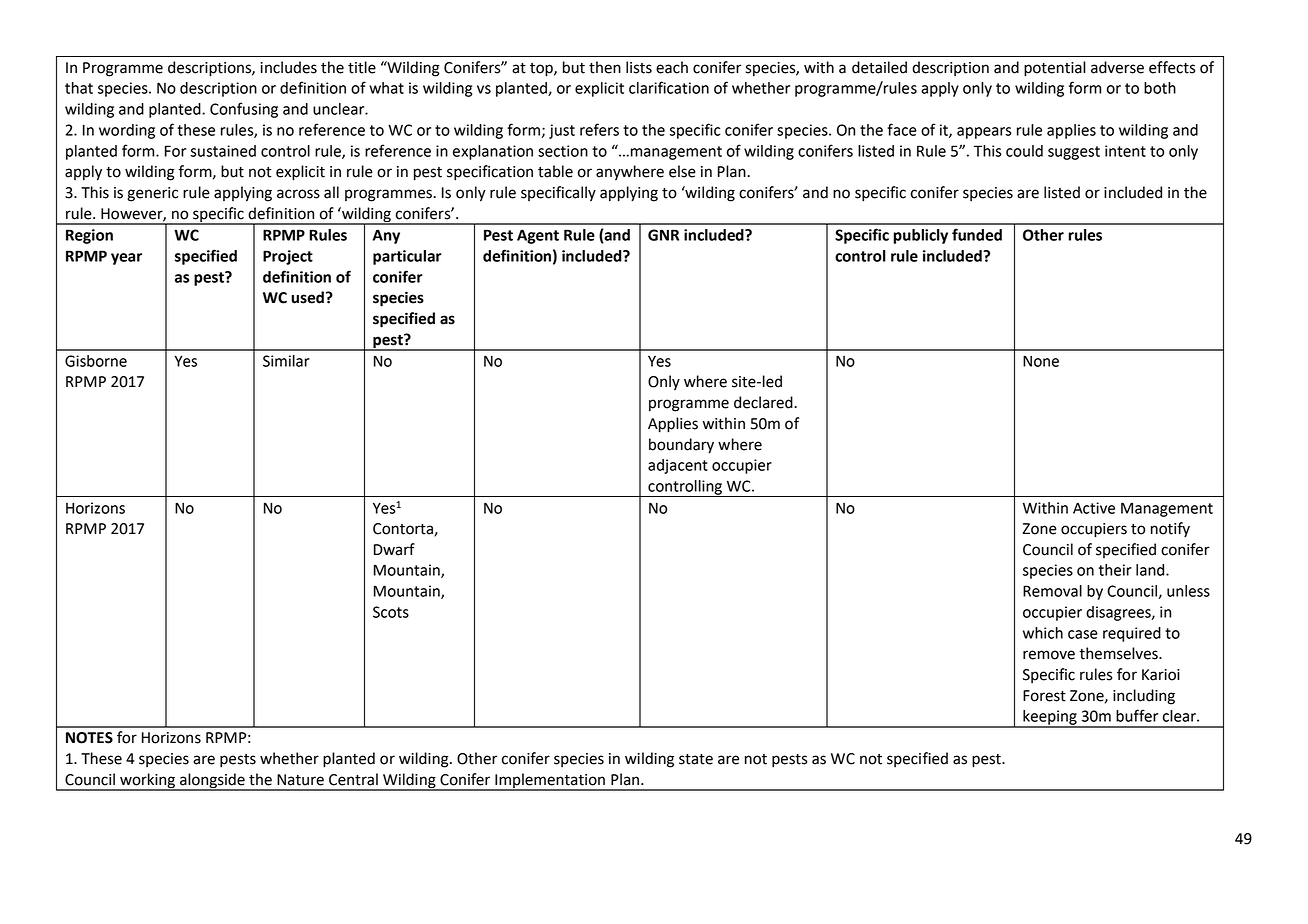  What do you see at coordinates (1055, 69) in the document?
I see `potential` at bounding box center [1055, 69].
